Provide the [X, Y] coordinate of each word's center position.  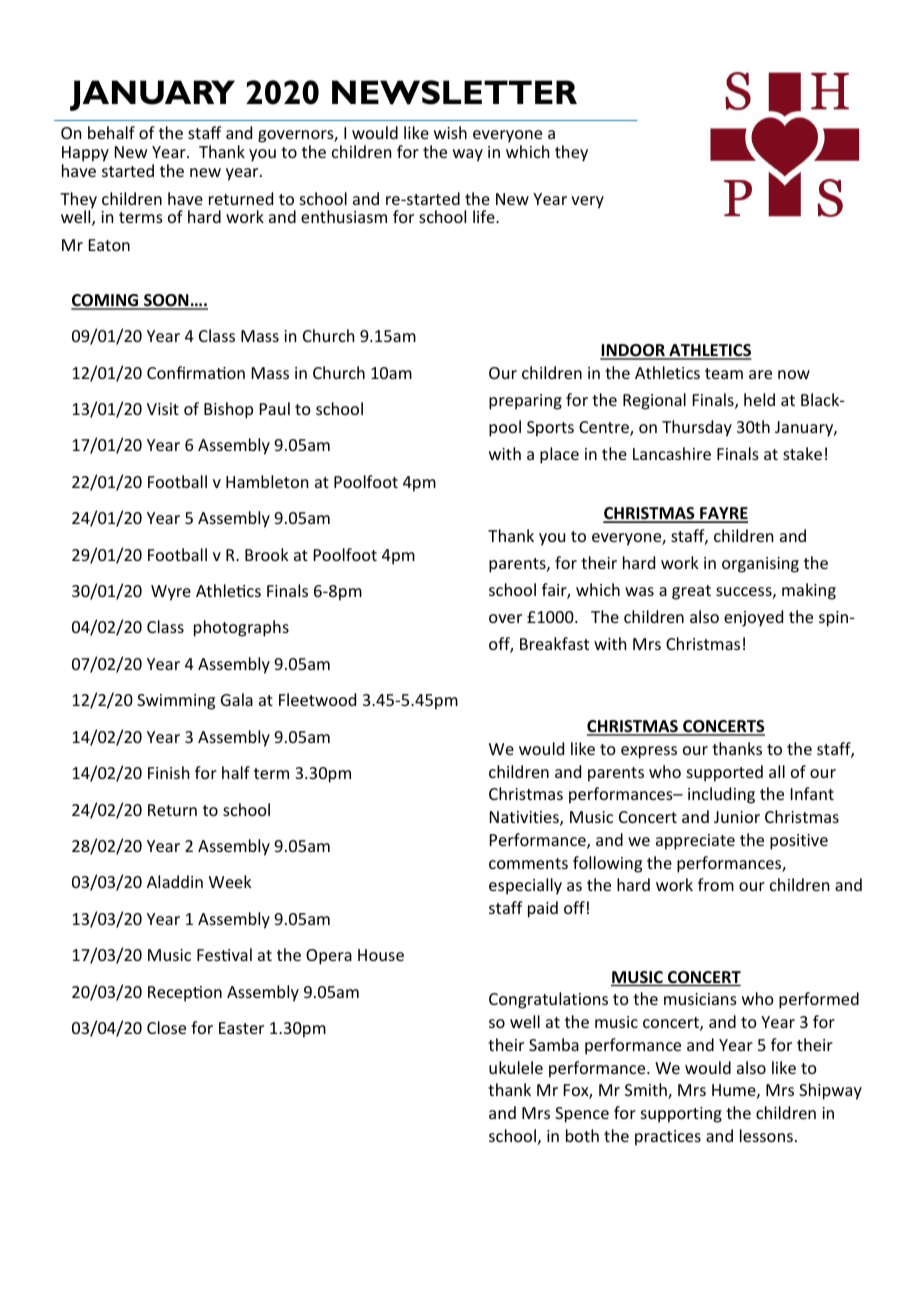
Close [166, 1027]
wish [450, 132]
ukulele [516, 1067]
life [485, 216]
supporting [681, 1115]
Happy [85, 154]
